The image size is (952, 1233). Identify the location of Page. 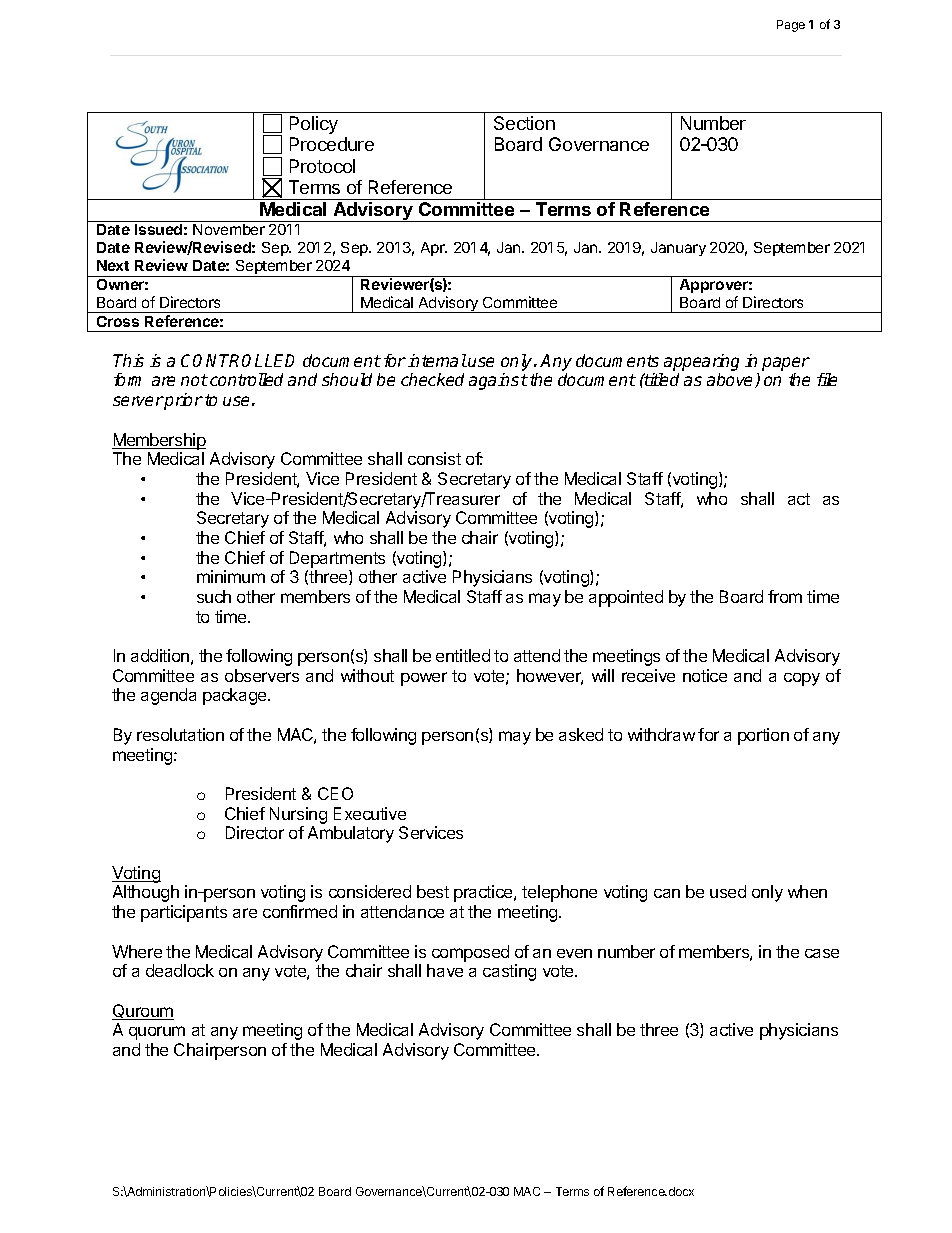
(791, 26).
